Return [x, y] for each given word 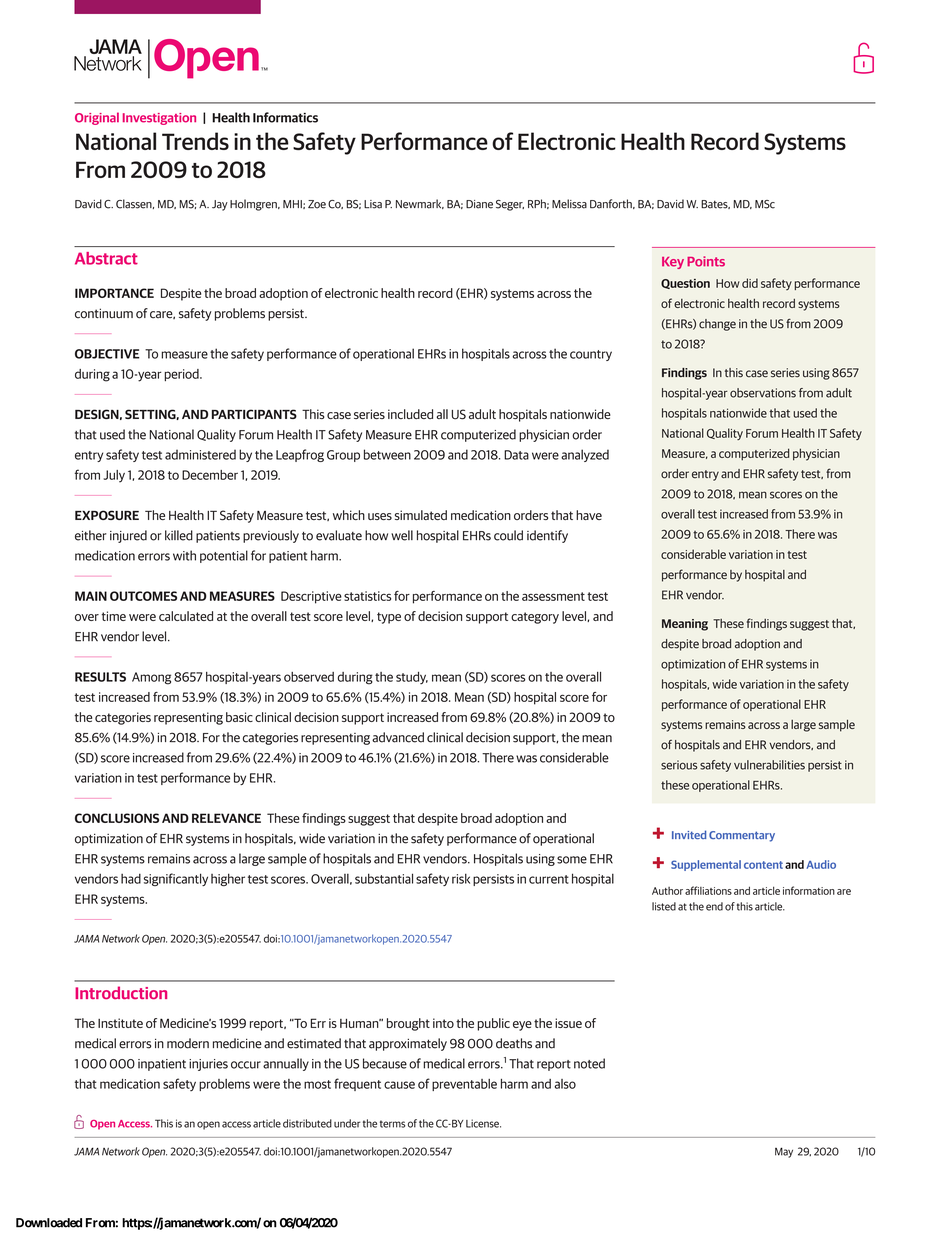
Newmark [420, 204]
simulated [421, 515]
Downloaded [49, 1223]
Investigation [159, 119]
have [589, 515]
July [114, 476]
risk [461, 878]
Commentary [742, 836]
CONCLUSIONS [117, 818]
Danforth [612, 204]
